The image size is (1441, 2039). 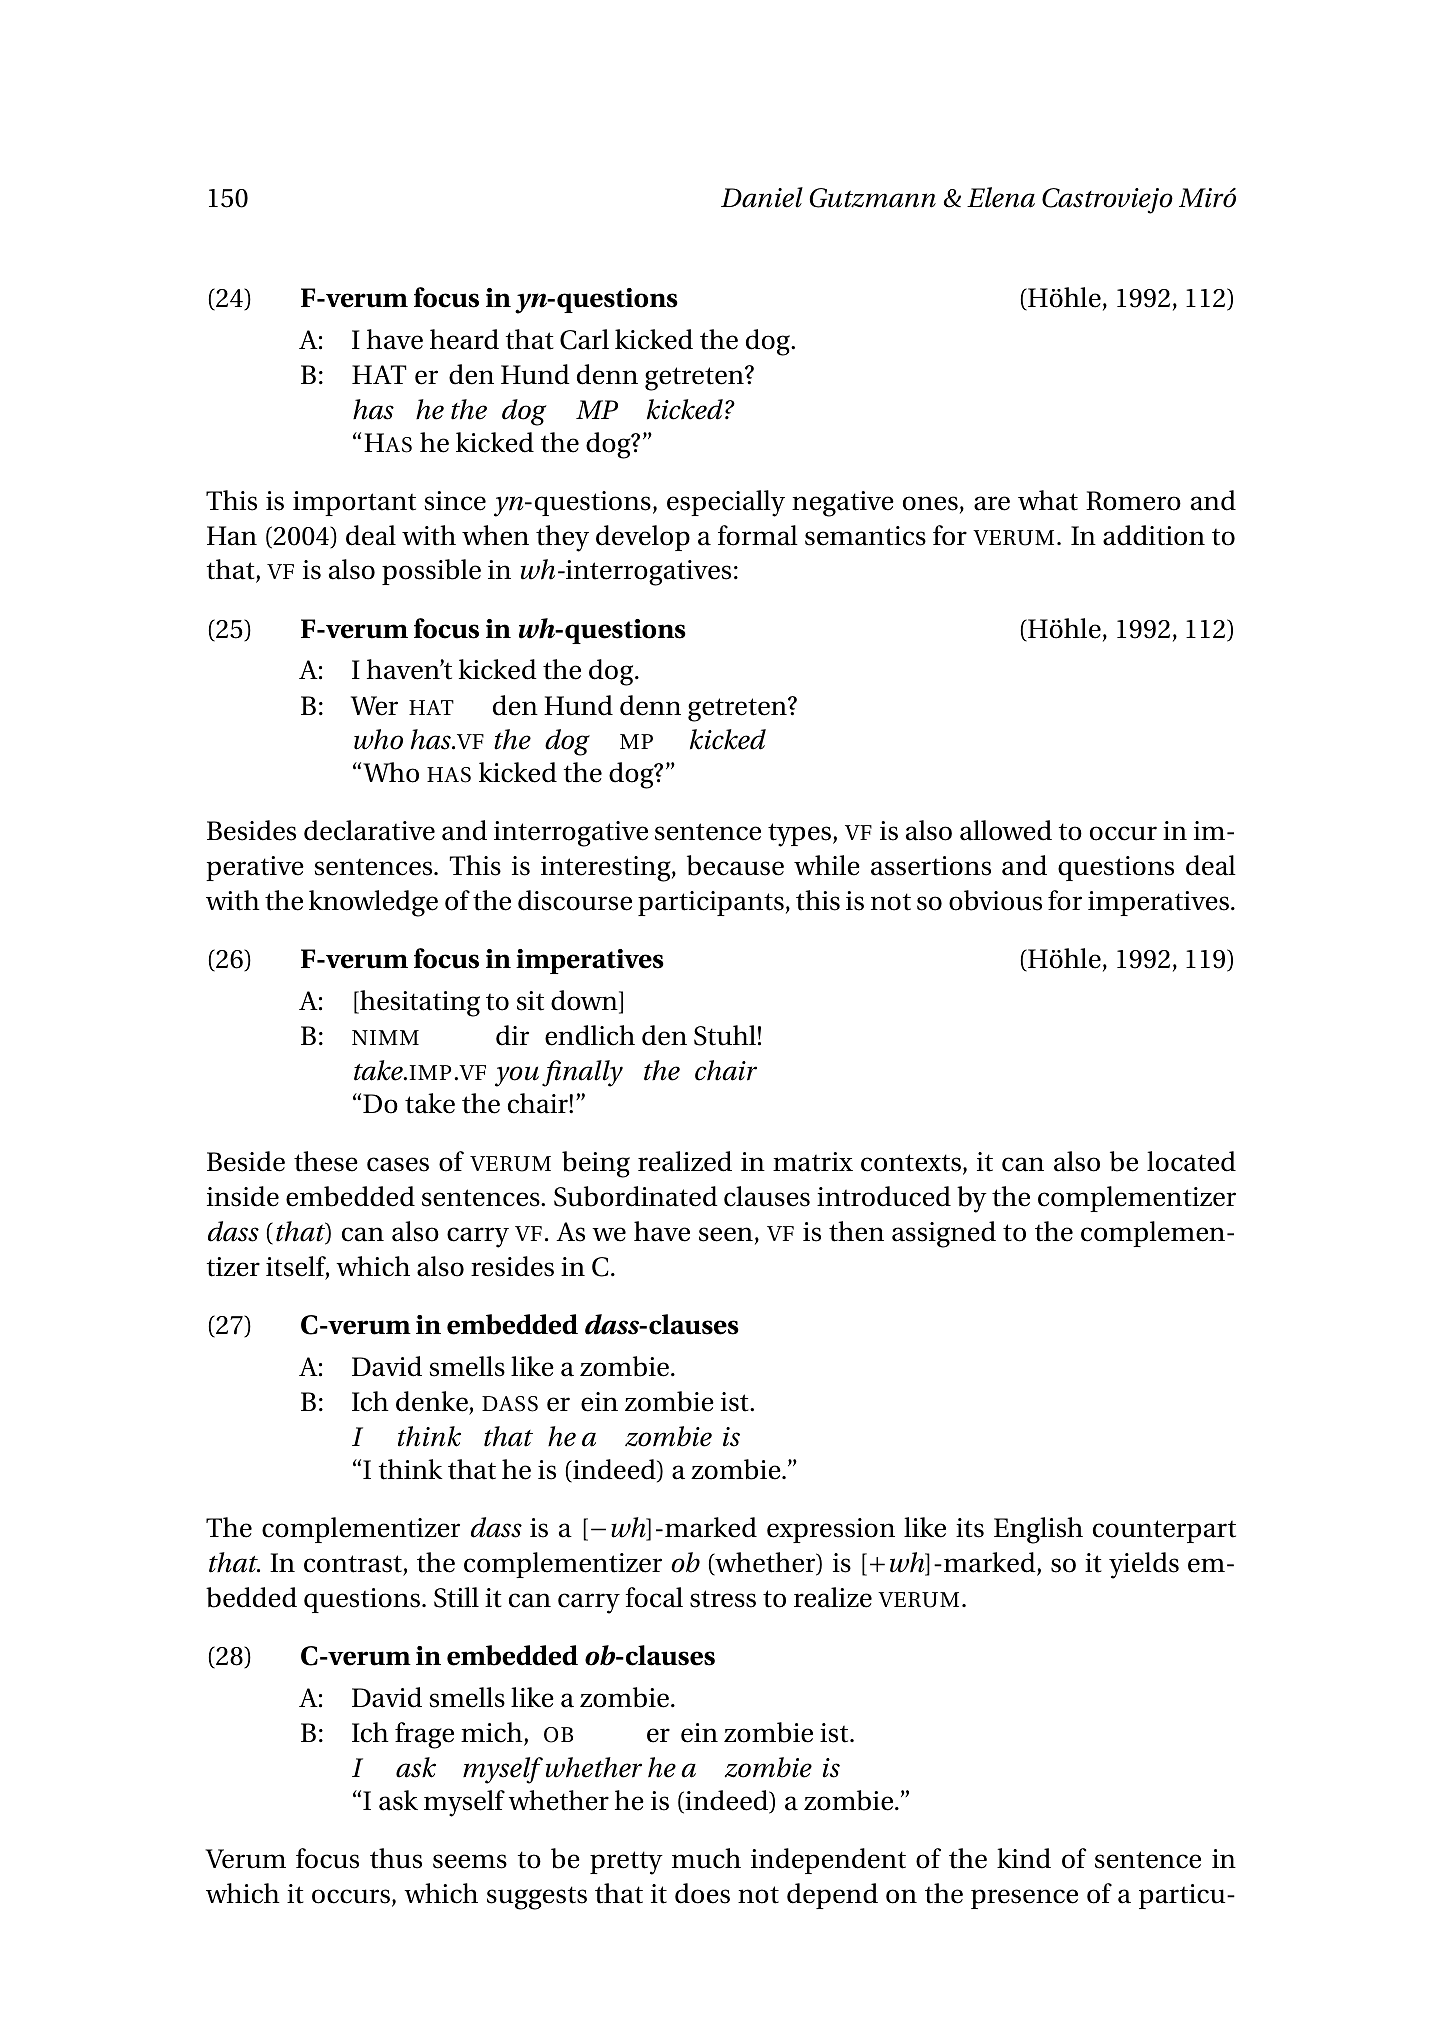 I want to click on Daniel, so click(x=762, y=197).
